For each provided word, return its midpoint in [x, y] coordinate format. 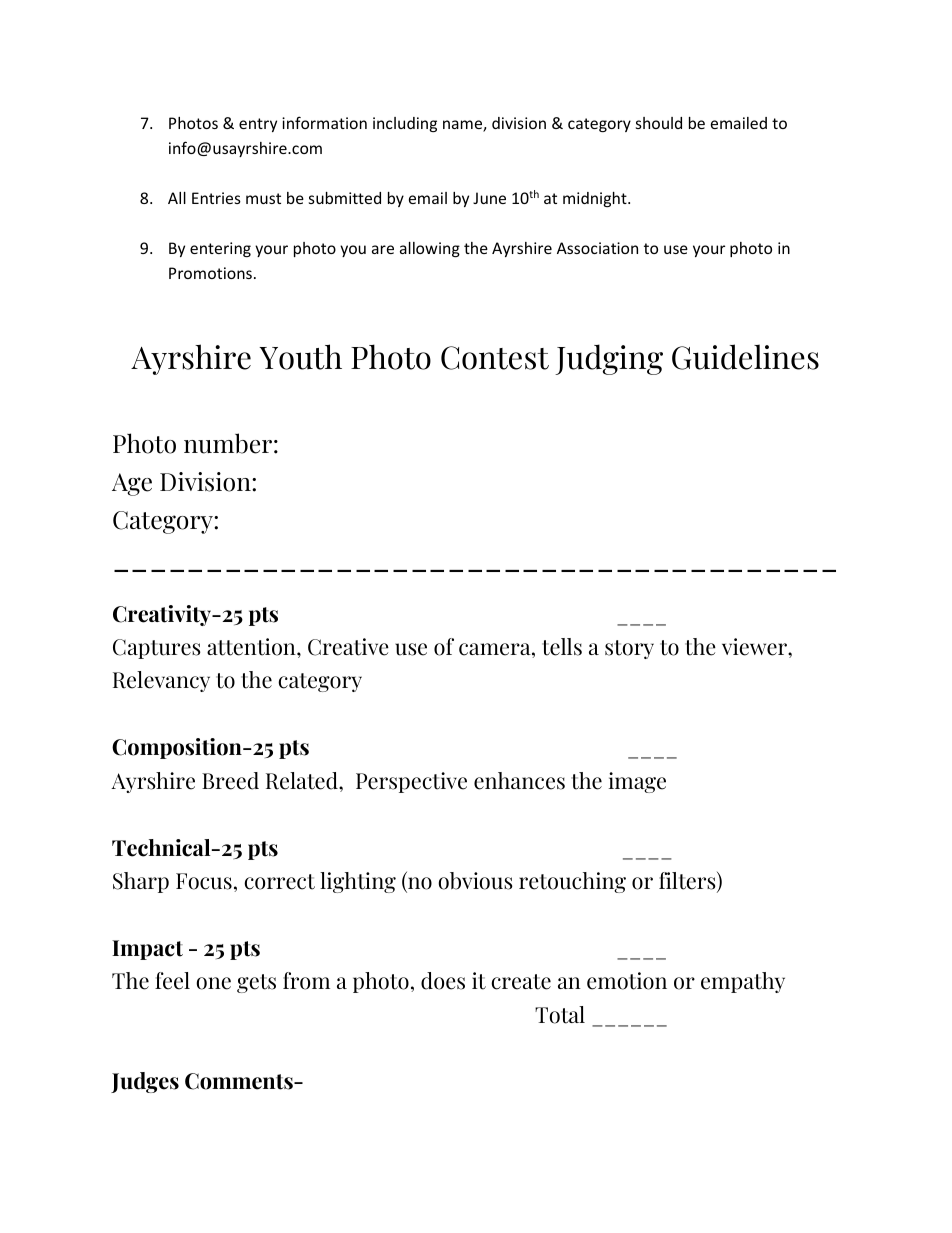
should [659, 123]
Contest [495, 358]
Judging [609, 359]
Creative [348, 647]
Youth [300, 357]
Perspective [411, 782]
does [443, 981]
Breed [230, 781]
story [629, 649]
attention [252, 647]
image [637, 782]
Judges [145, 1082]
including [405, 124]
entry [258, 125]
